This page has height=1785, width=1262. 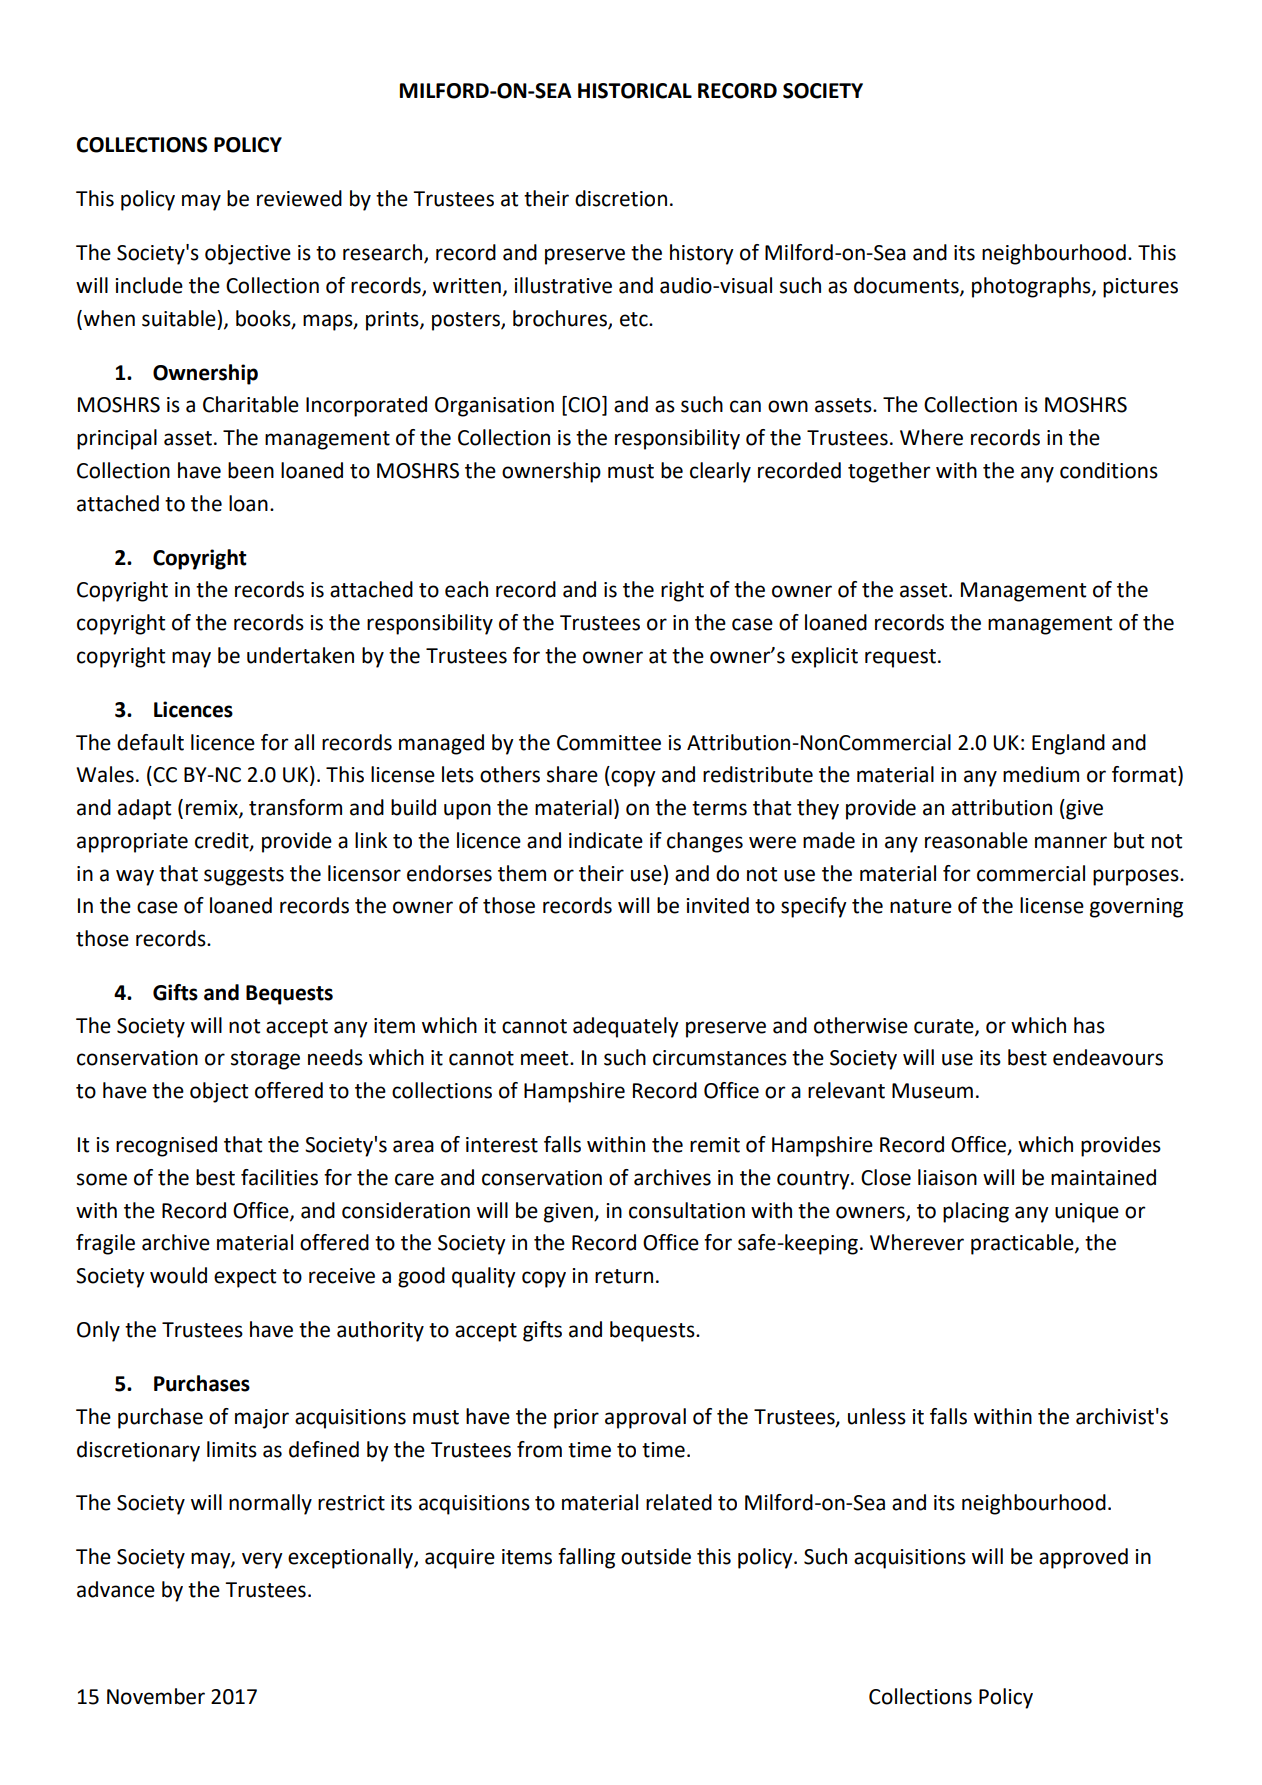 What do you see at coordinates (900, 658) in the page?
I see `request` at bounding box center [900, 658].
